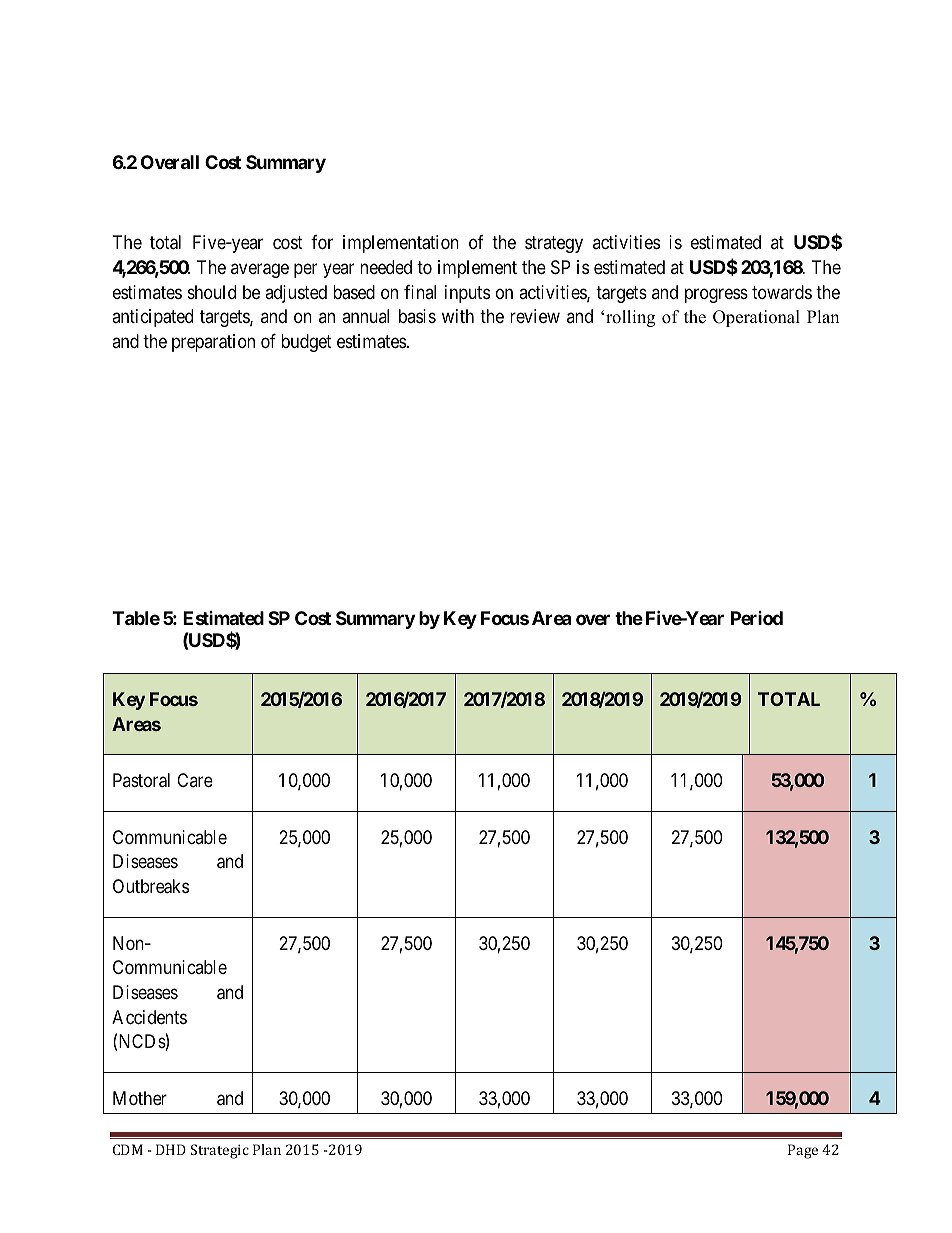  I want to click on DHD, so click(171, 1149).
